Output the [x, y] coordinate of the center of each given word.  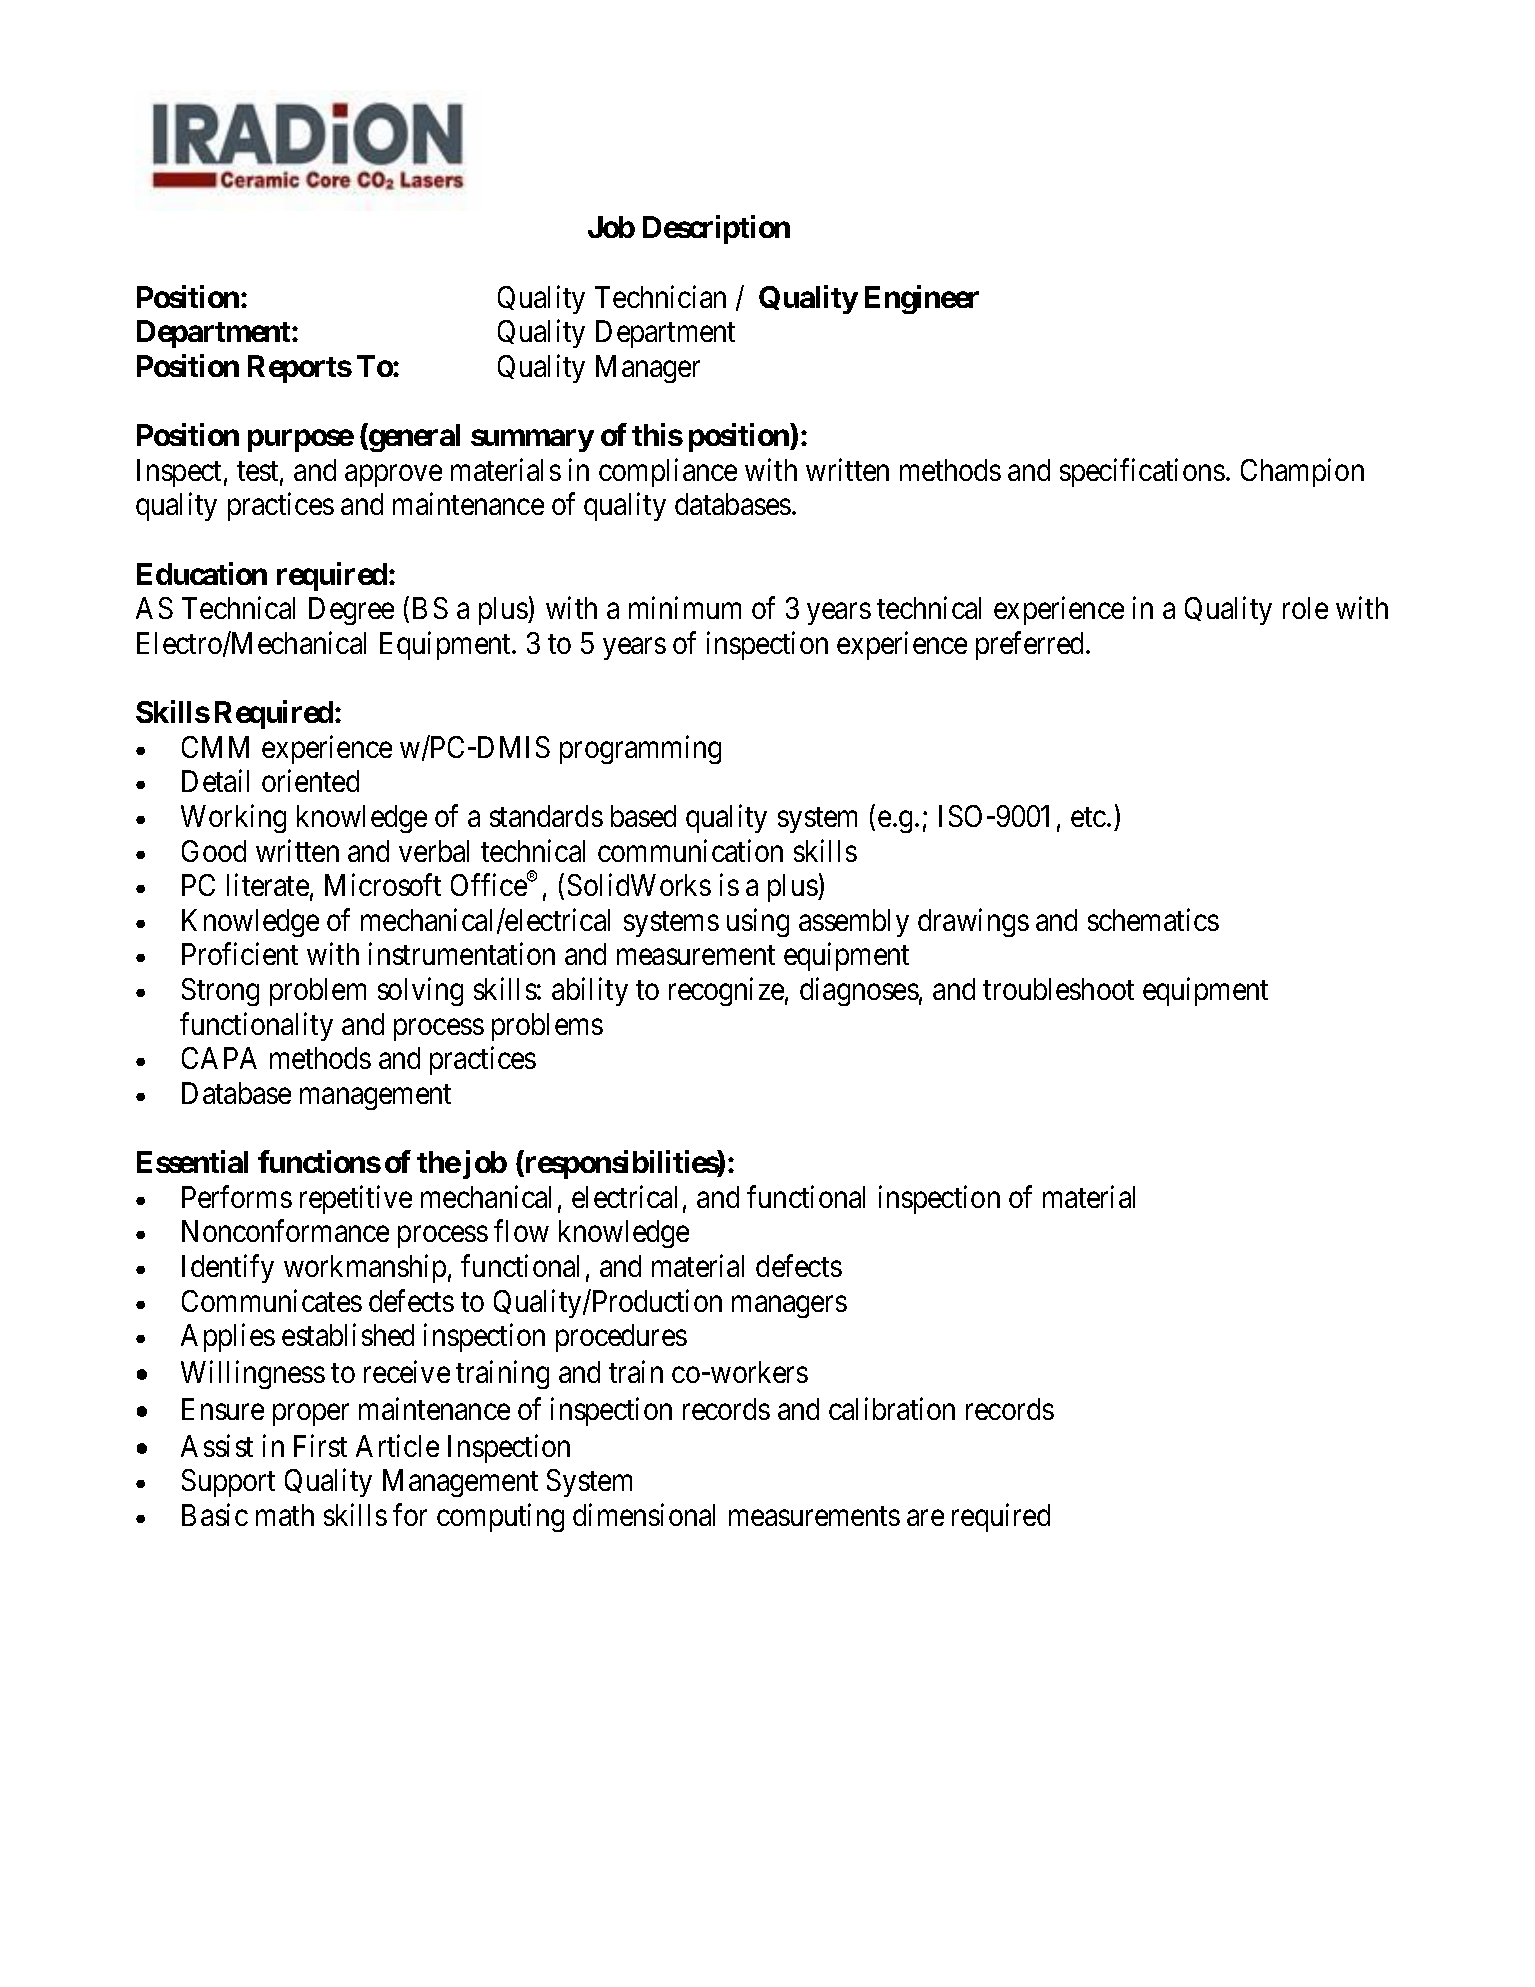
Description [716, 230]
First [320, 1445]
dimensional [644, 1514]
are [925, 1518]
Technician [660, 296]
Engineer [922, 299]
